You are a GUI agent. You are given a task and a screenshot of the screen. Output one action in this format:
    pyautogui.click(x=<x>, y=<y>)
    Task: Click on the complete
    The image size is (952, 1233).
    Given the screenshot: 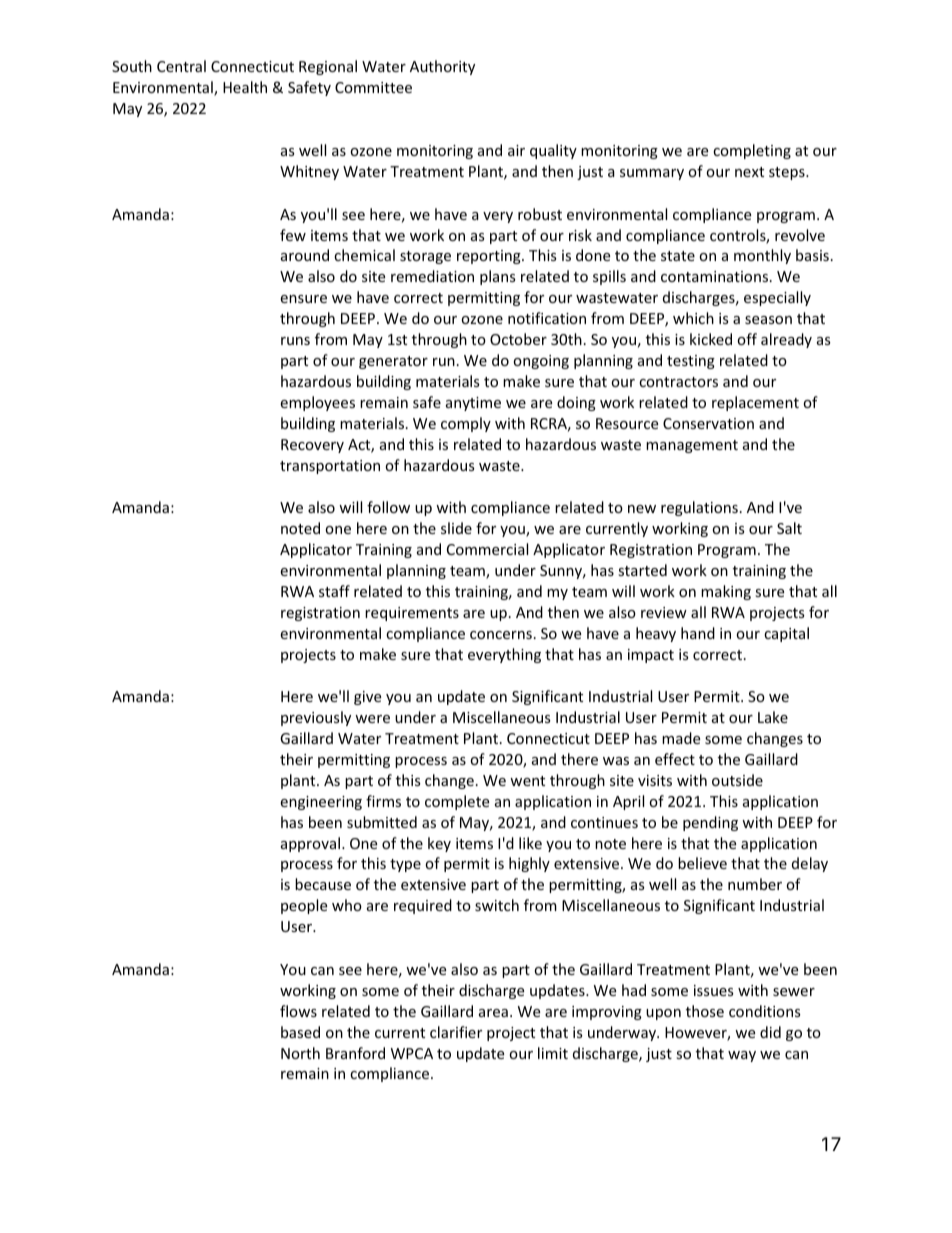 What is the action you would take?
    pyautogui.click(x=457, y=802)
